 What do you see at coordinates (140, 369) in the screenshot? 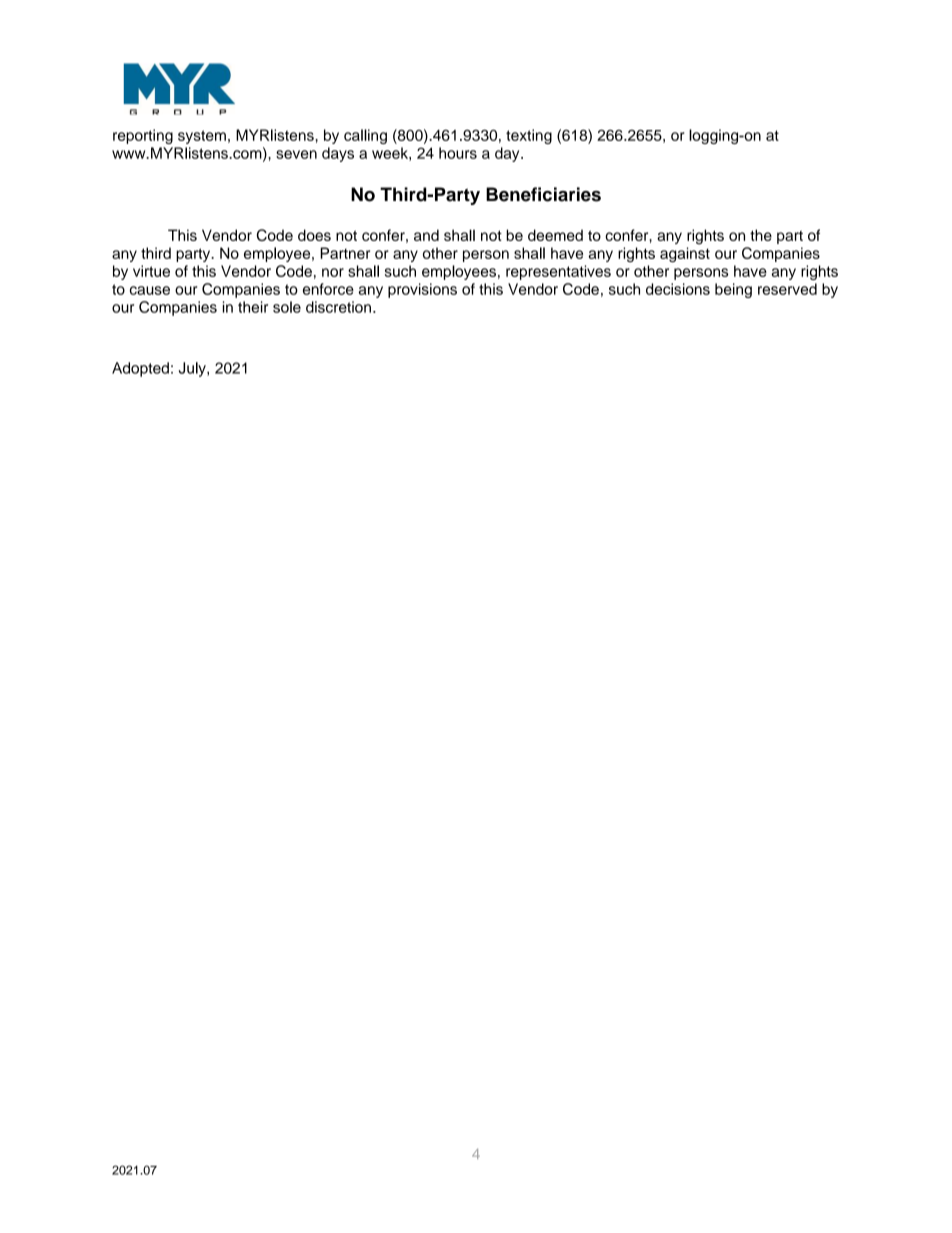
I see `Adopted` at bounding box center [140, 369].
